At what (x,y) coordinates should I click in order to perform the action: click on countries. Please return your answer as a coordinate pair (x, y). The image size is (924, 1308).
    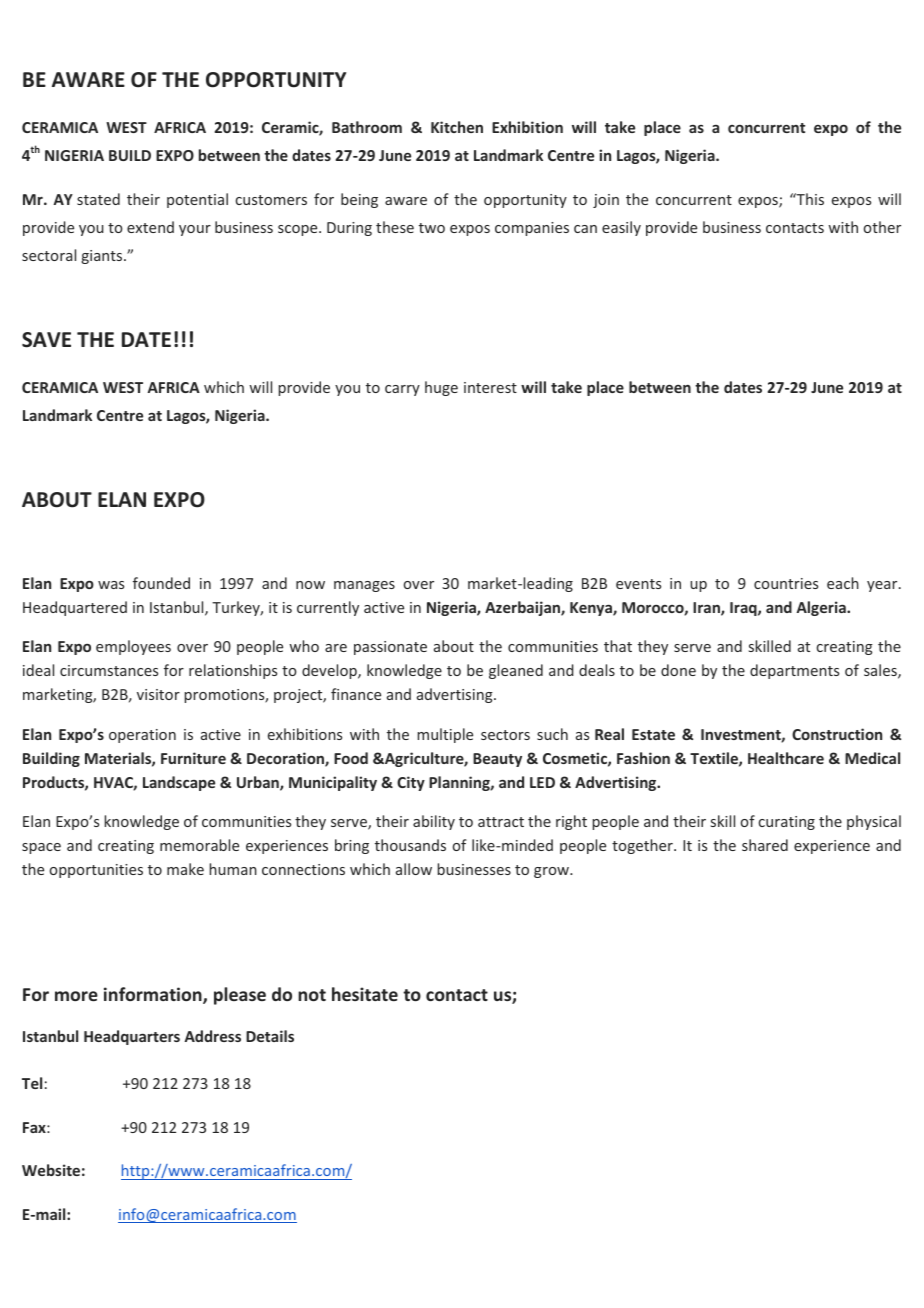
    Looking at the image, I should click on (786, 583).
